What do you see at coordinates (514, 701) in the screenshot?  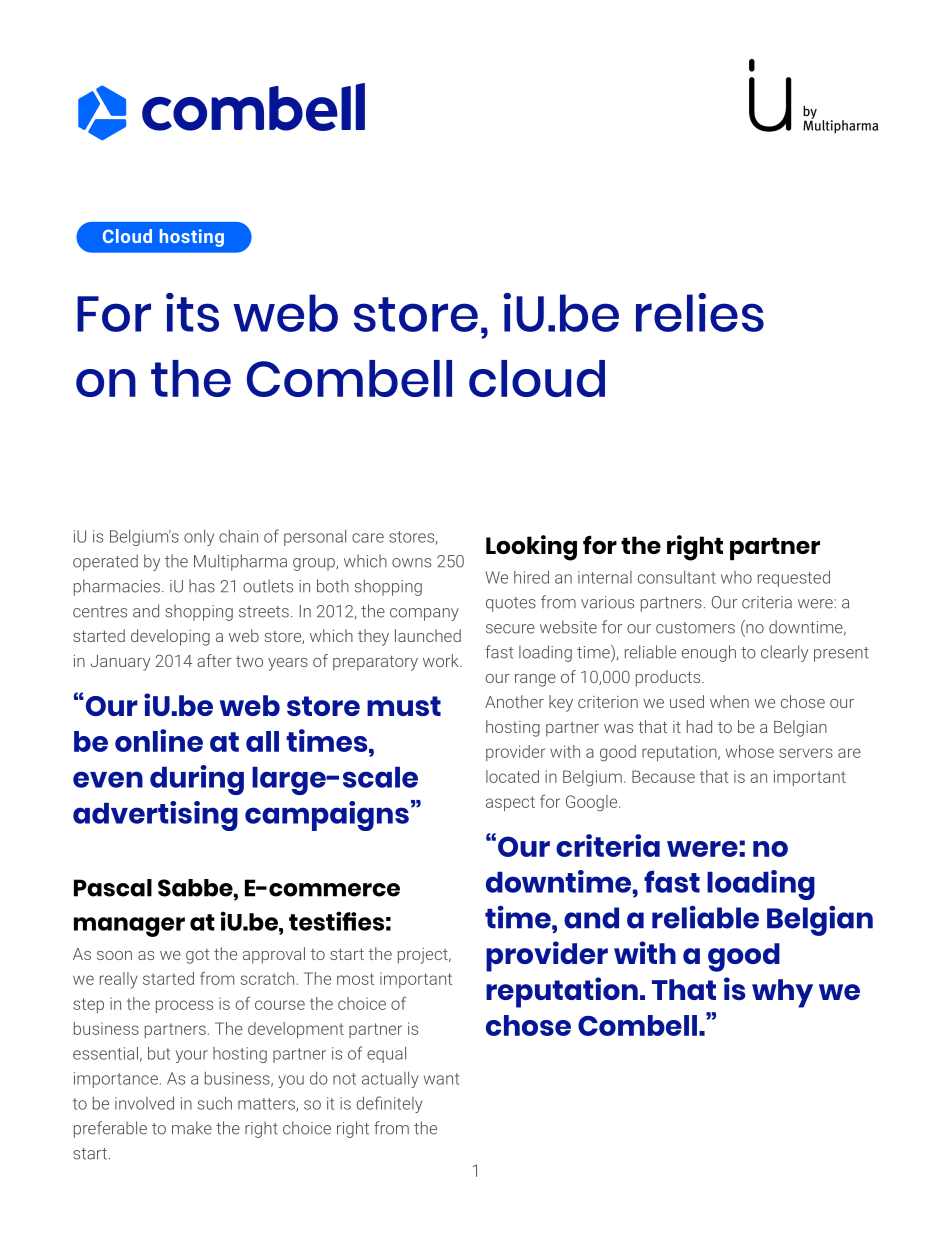 I see `Another` at bounding box center [514, 701].
